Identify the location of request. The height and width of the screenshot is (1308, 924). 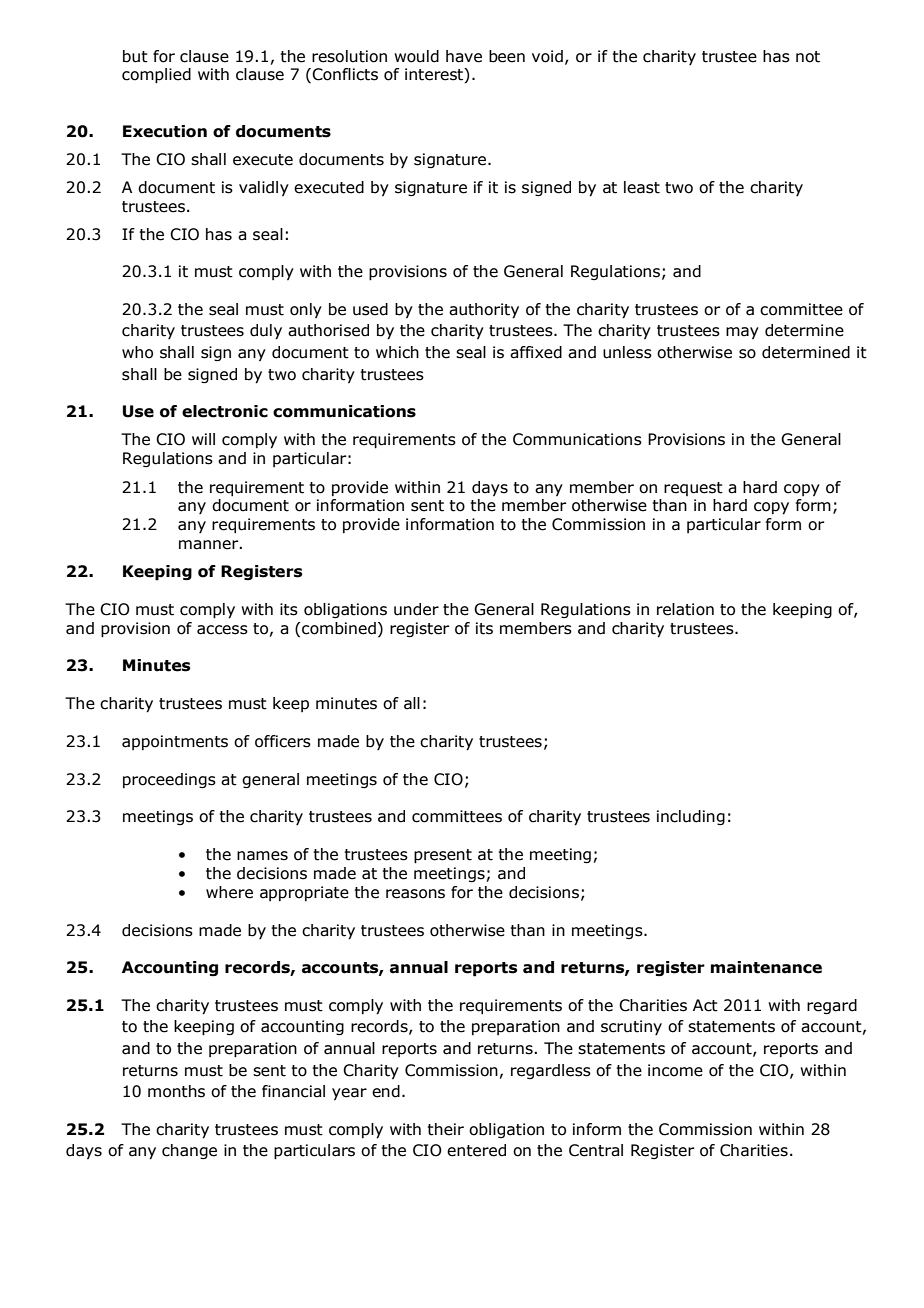
(693, 489).
